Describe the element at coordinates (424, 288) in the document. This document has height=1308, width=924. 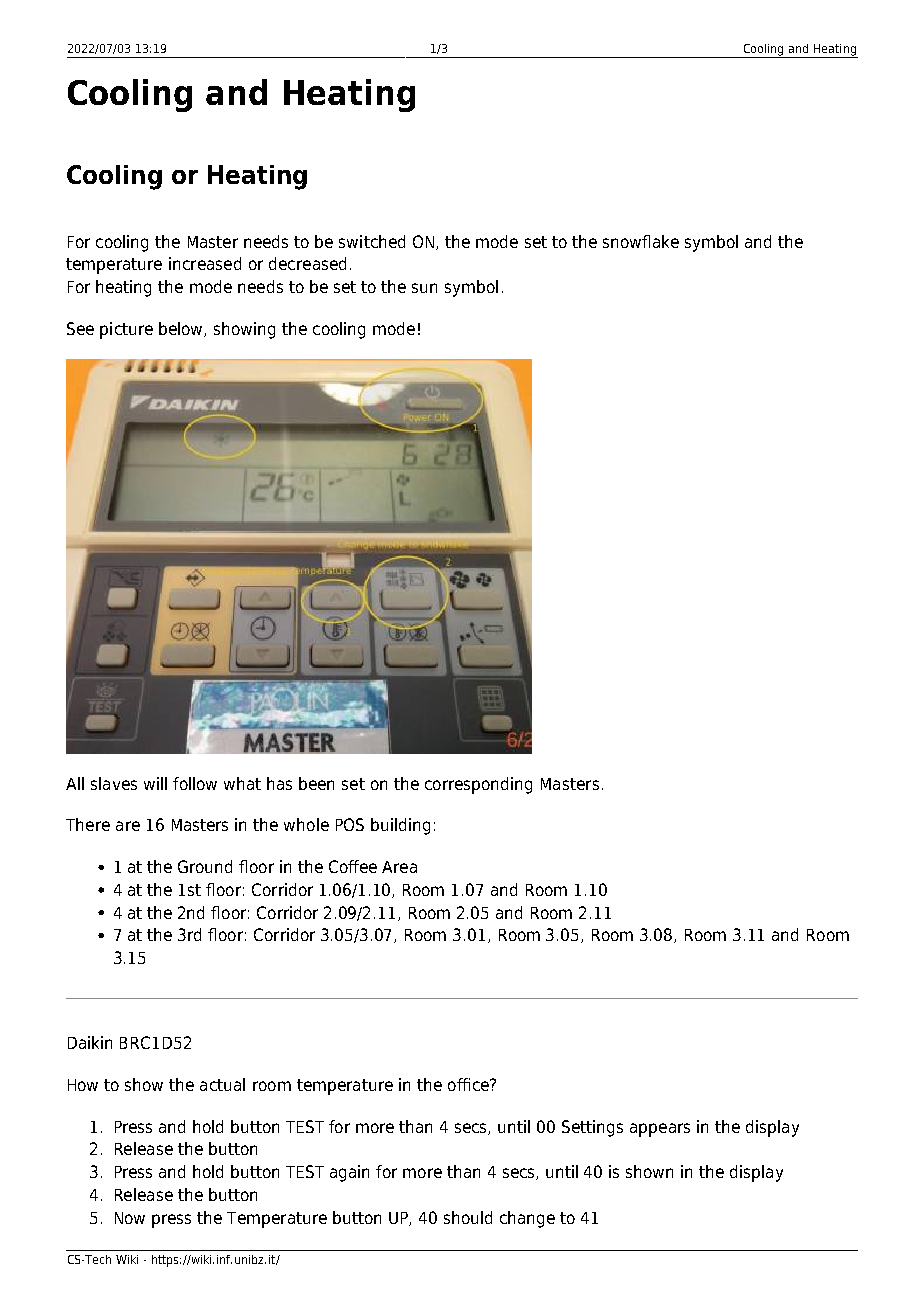
I see `sun` at that location.
